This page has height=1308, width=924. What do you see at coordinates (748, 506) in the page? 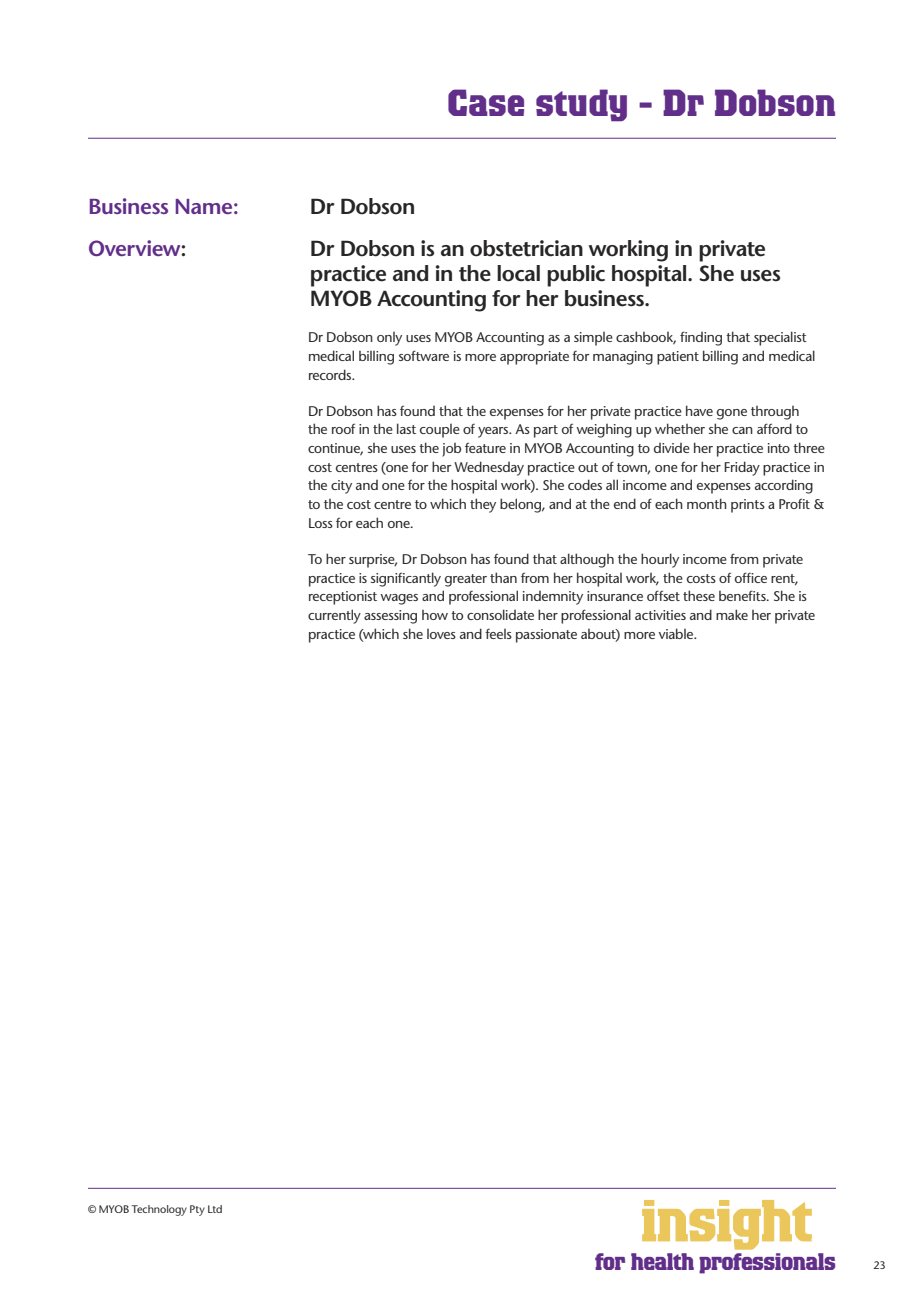
I see `prints` at bounding box center [748, 506].
